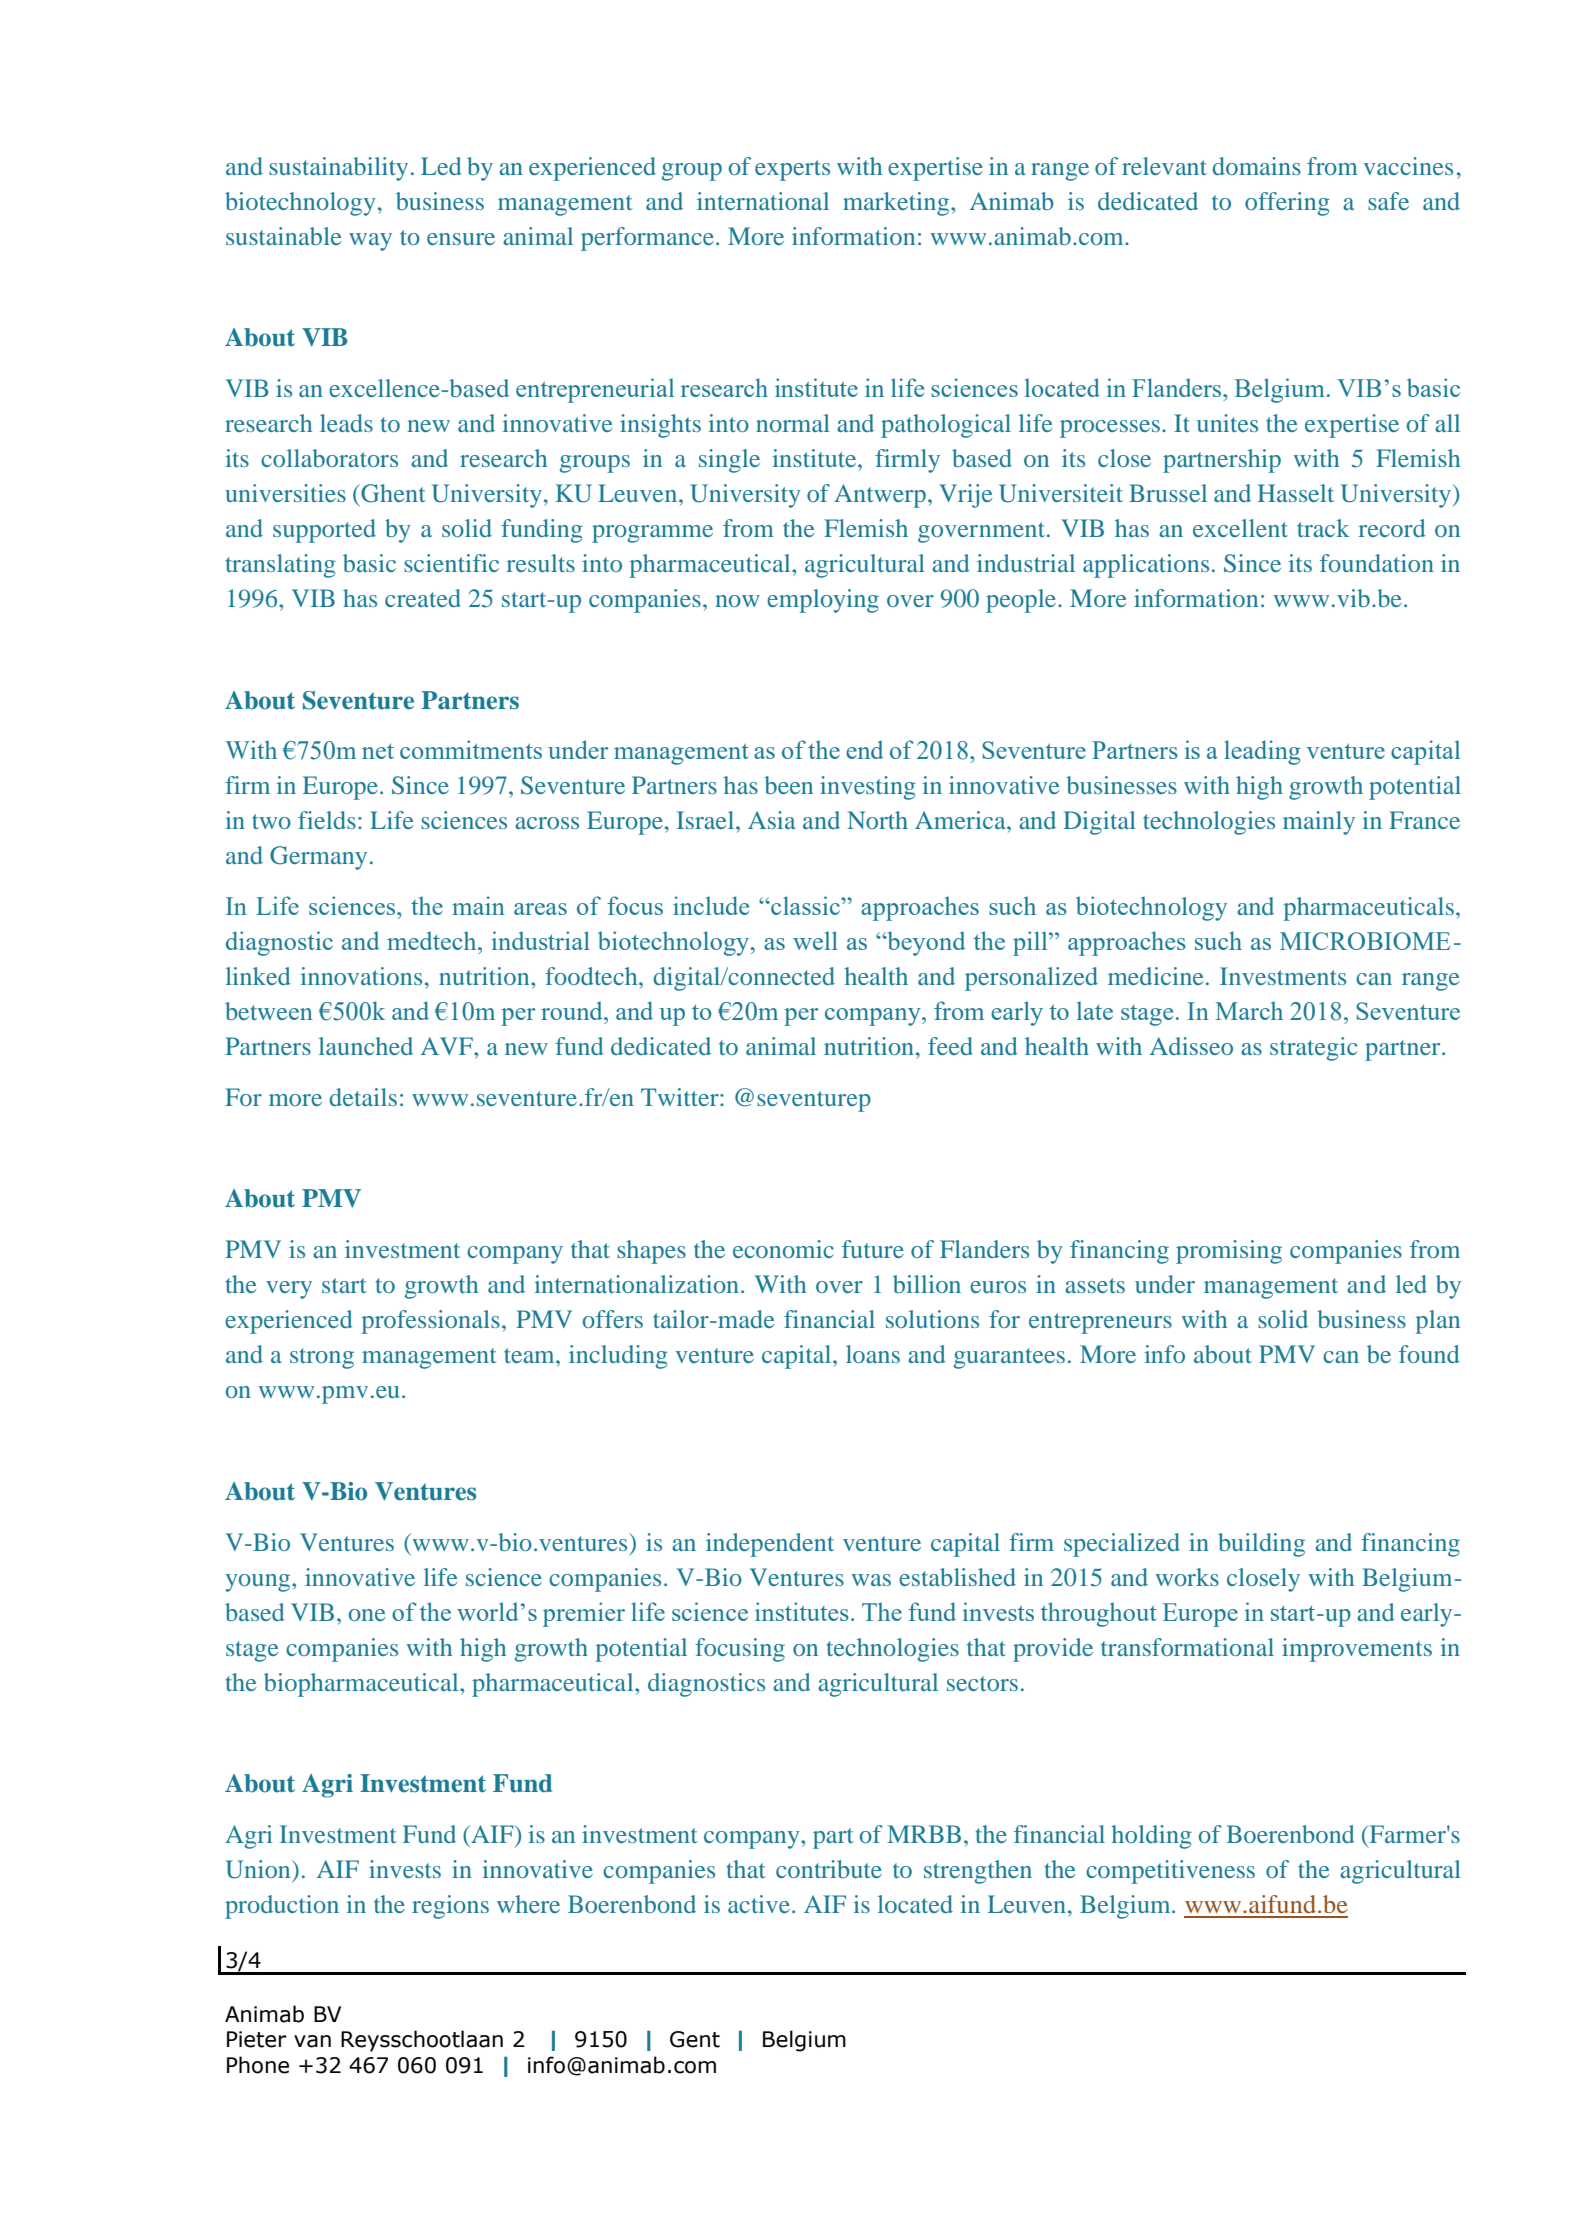 This page has width=1574, height=2226. What do you see at coordinates (897, 204) in the page?
I see `marketing` at bounding box center [897, 204].
